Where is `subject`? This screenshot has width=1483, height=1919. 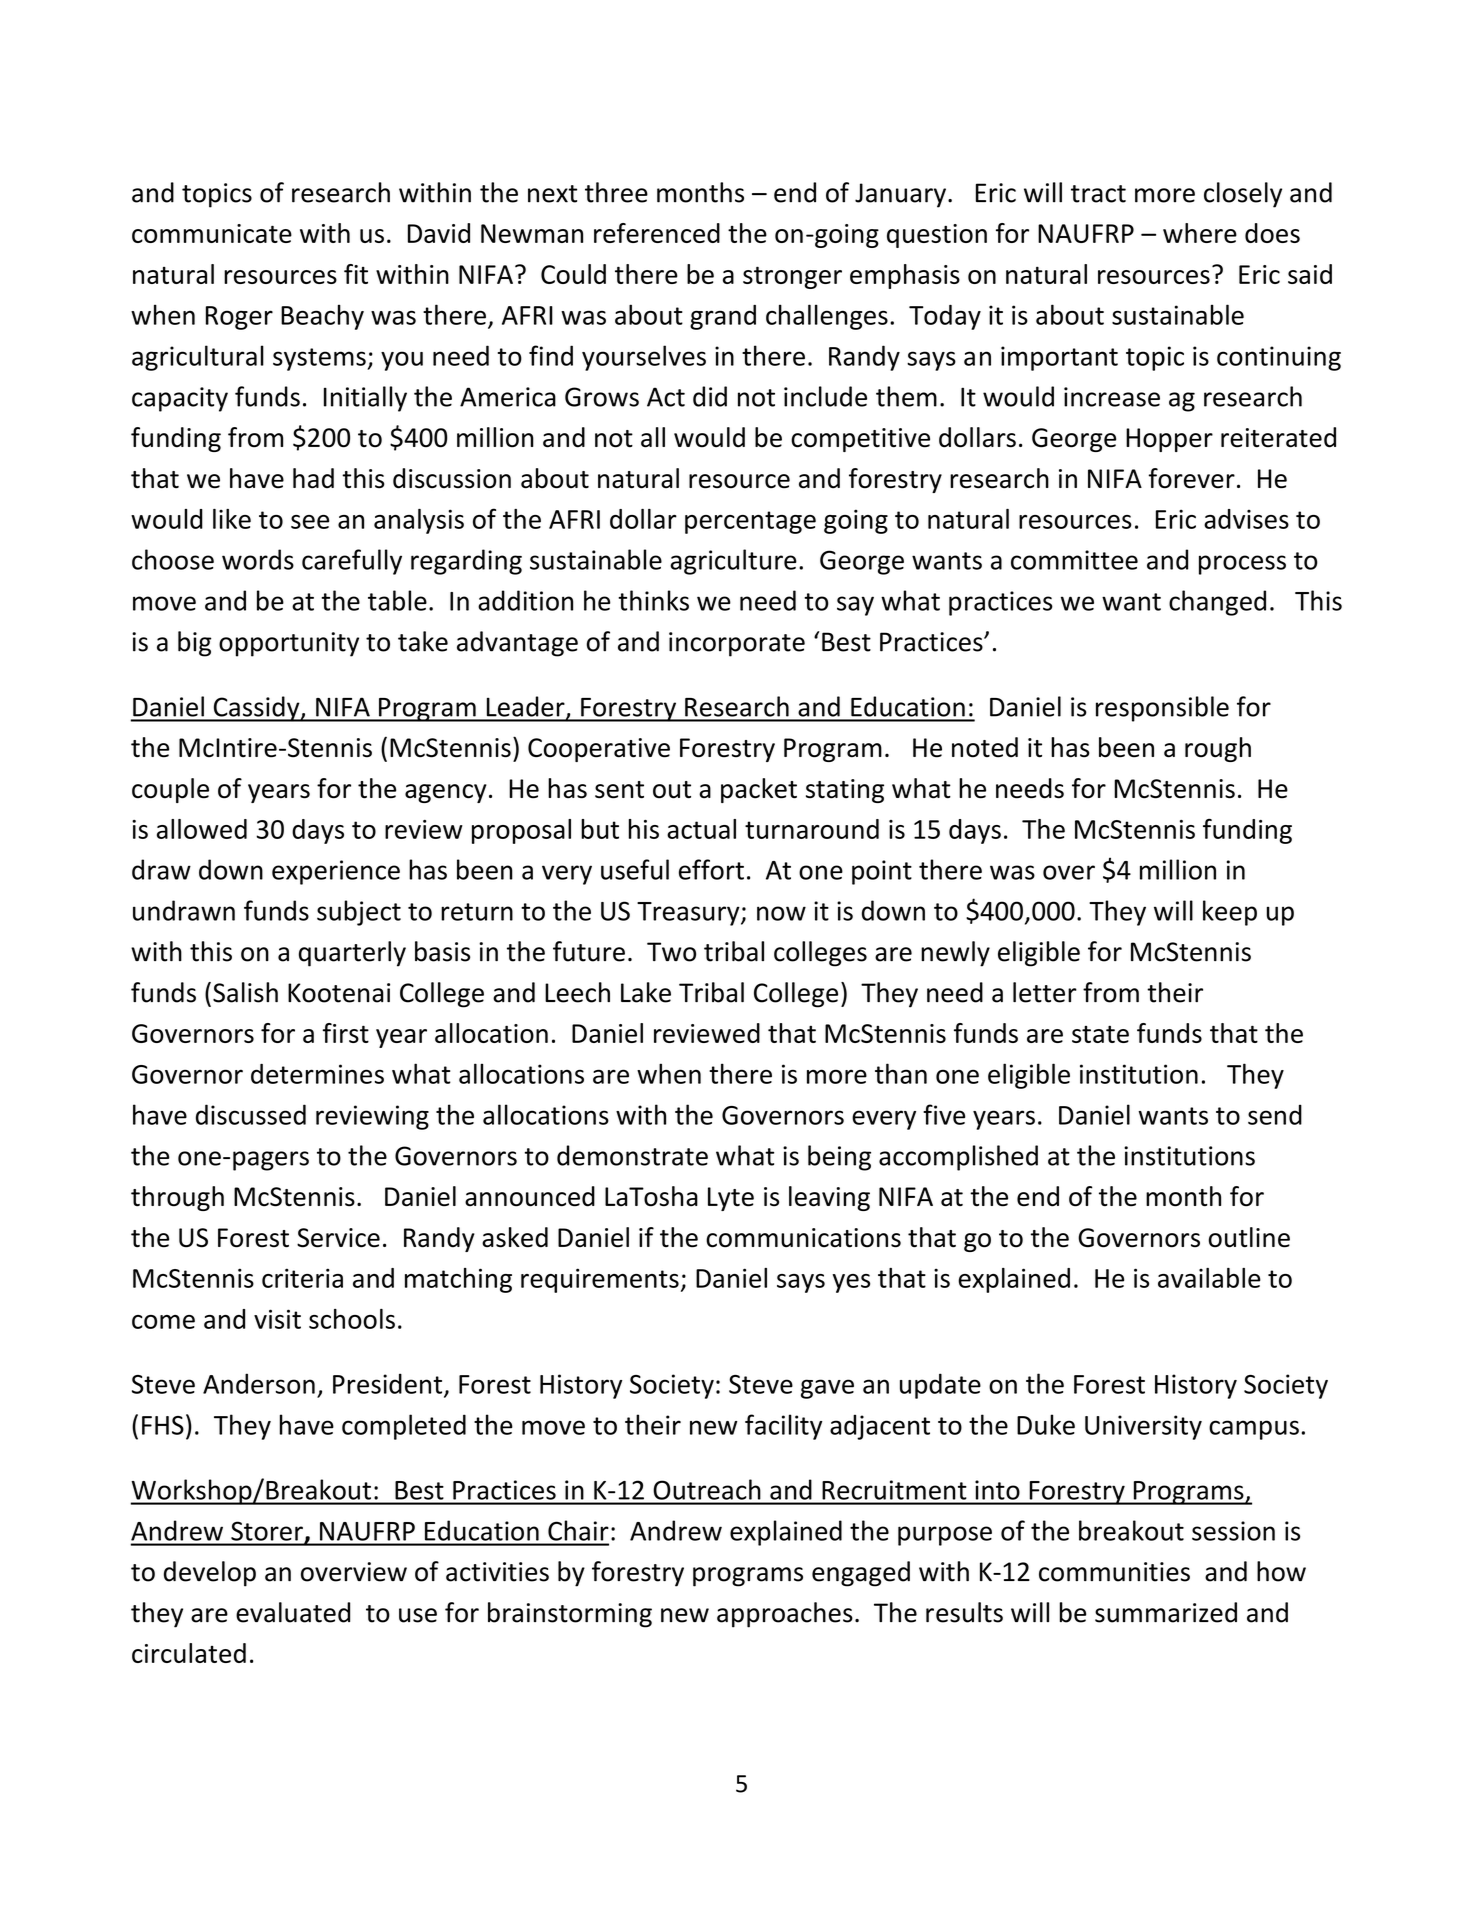 subject is located at coordinates (359, 913).
